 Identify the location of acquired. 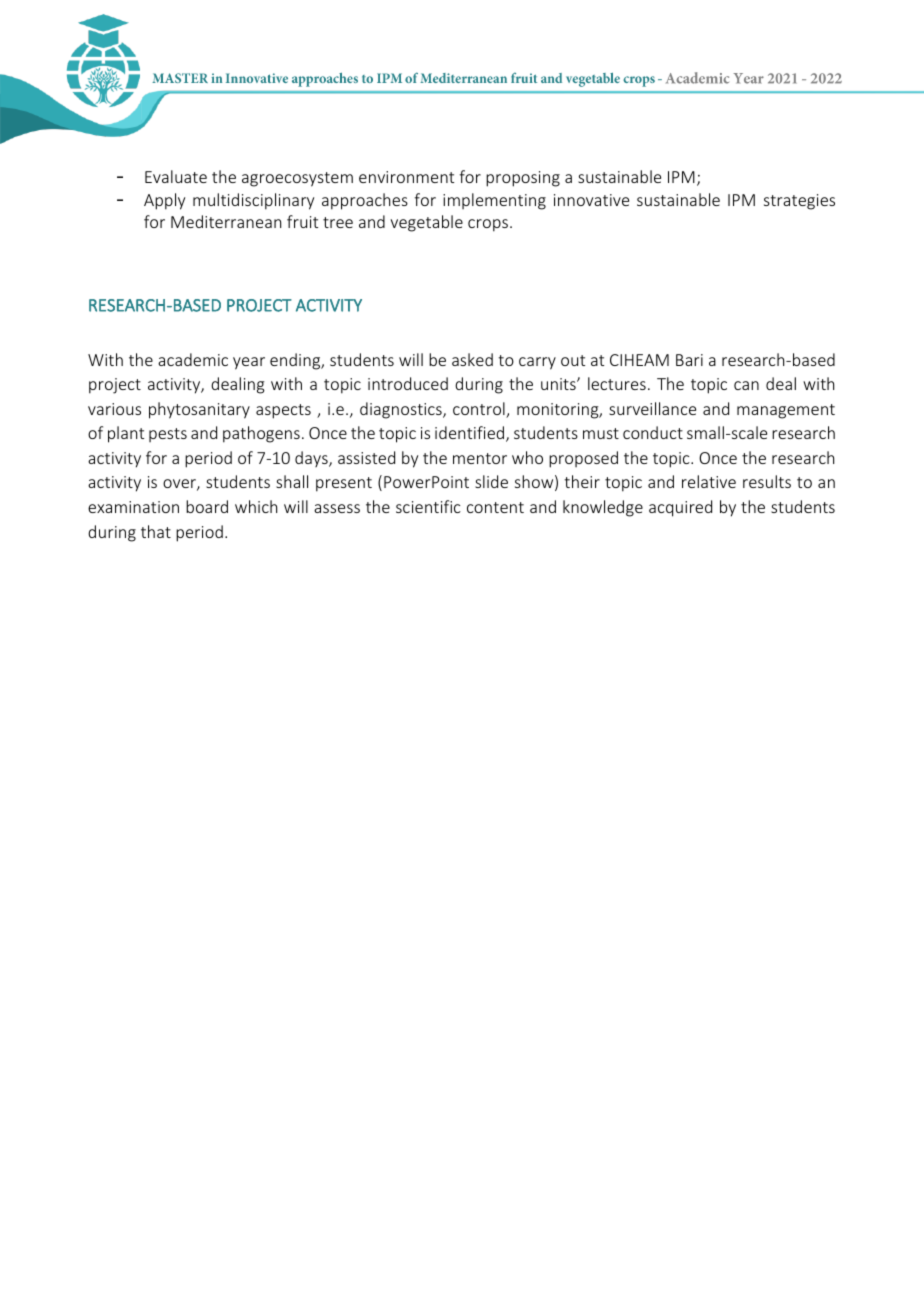
(680, 508).
